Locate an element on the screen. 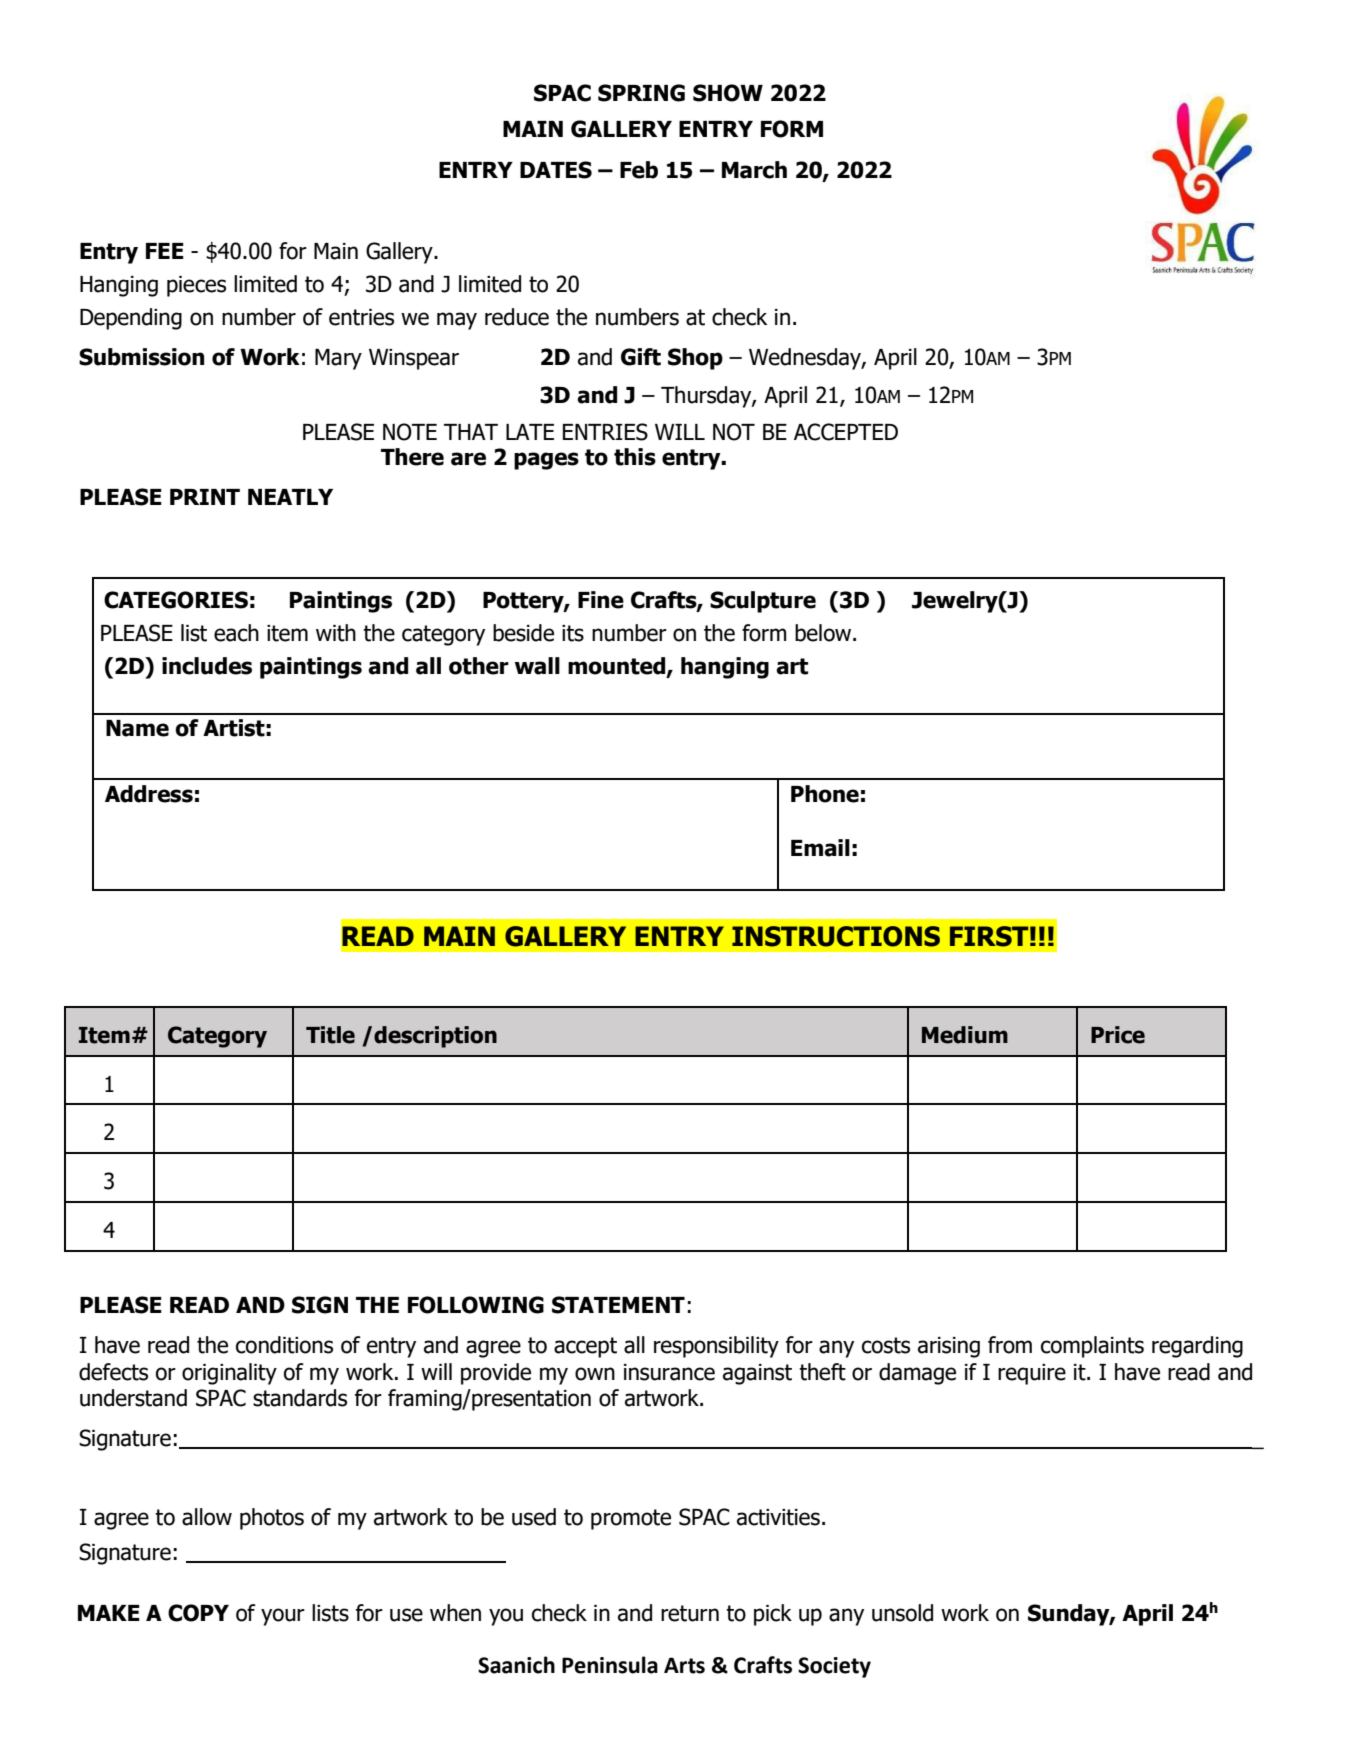 The width and height of the screenshot is (1349, 1746). Feb is located at coordinates (639, 170).
